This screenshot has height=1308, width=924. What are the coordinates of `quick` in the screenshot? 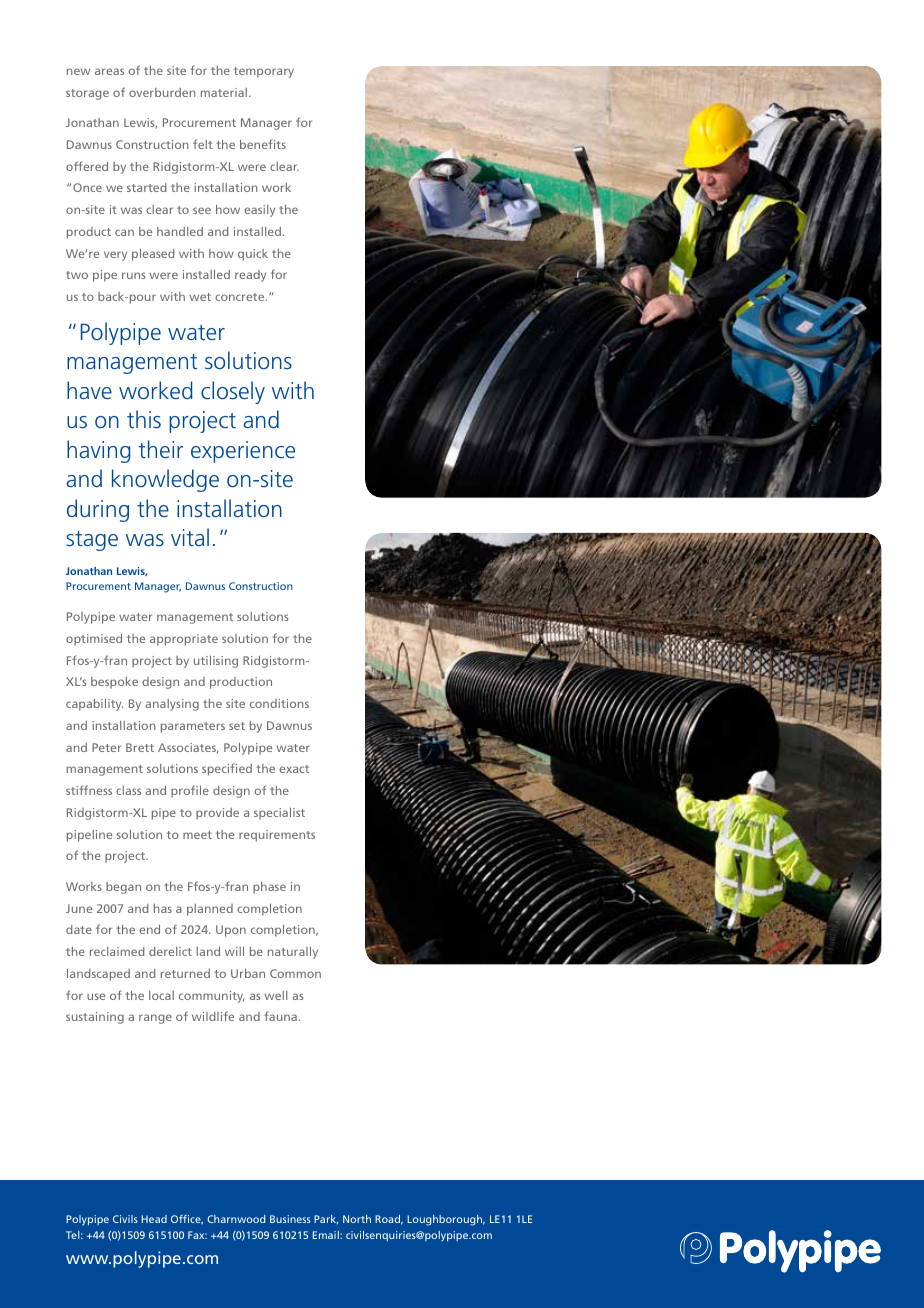 It's located at (253, 255).
